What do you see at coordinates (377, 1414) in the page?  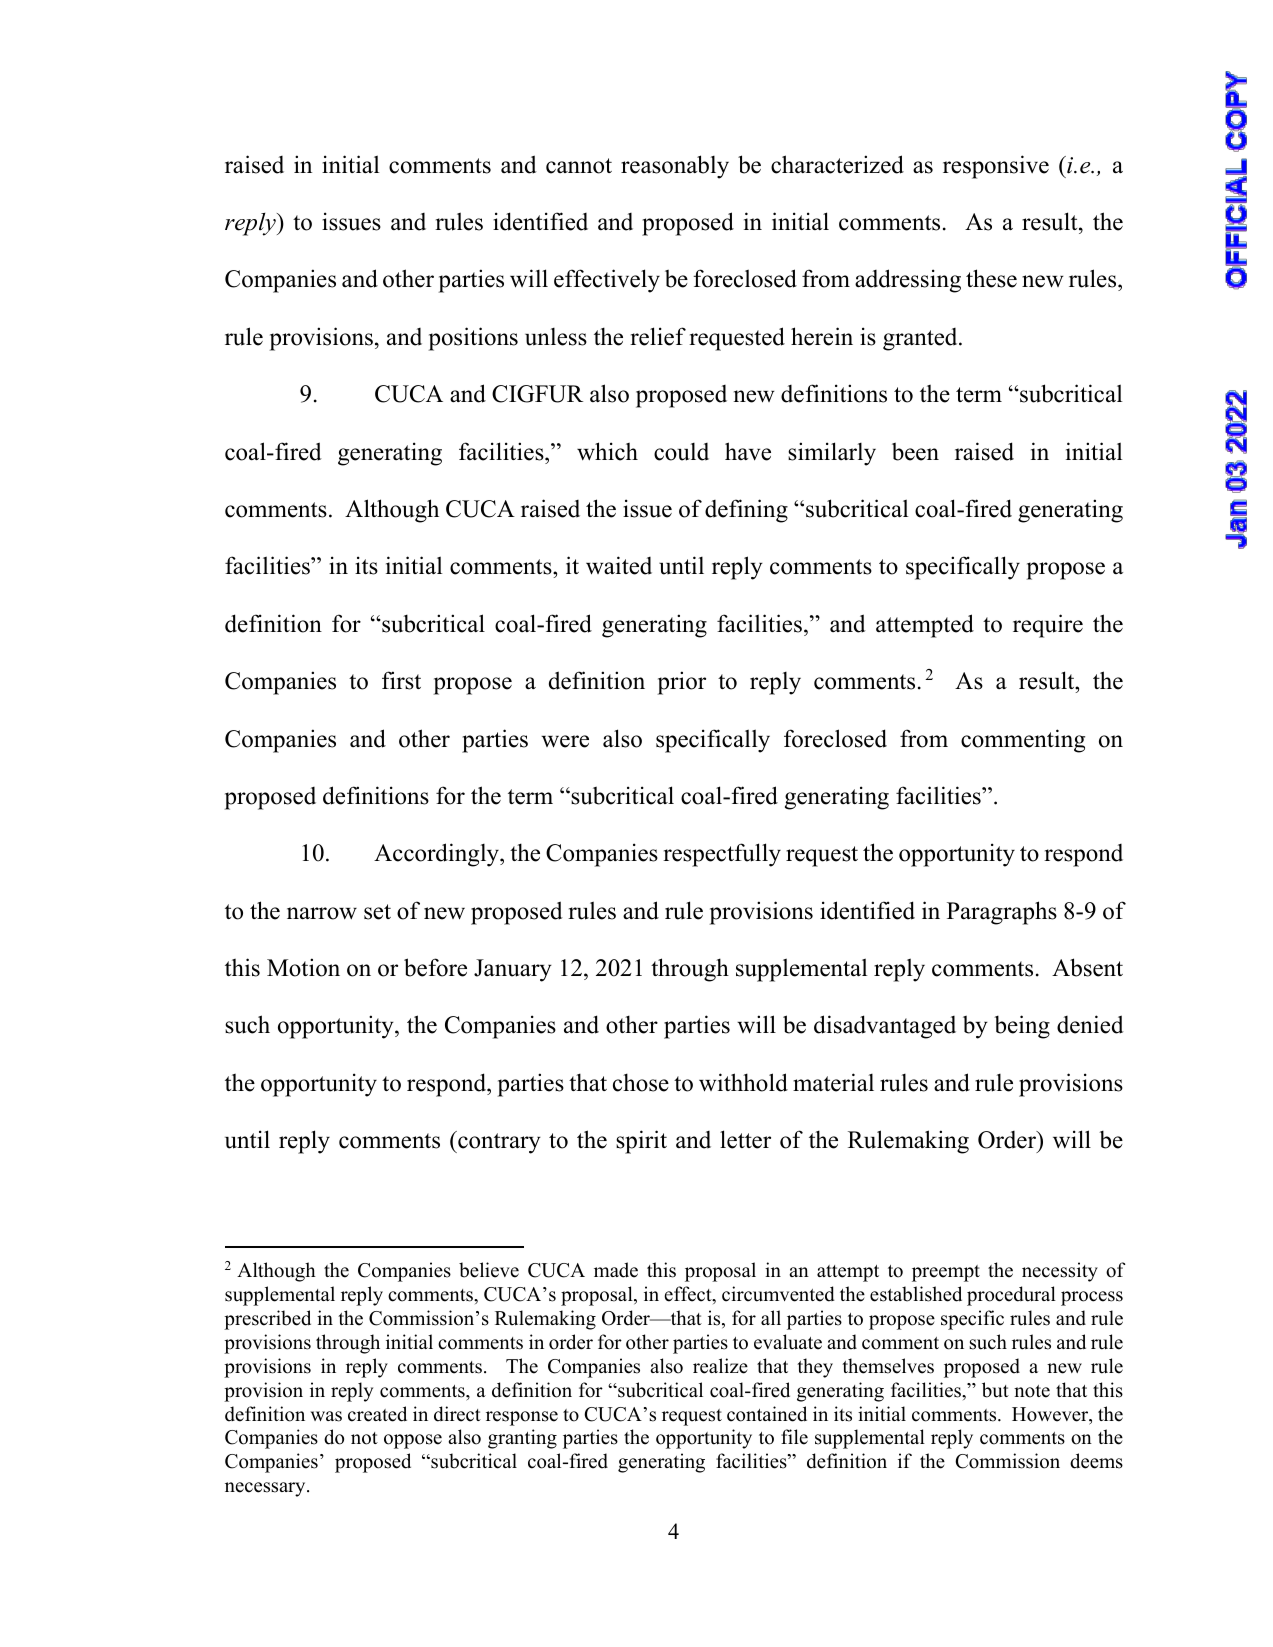 I see `created` at bounding box center [377, 1414].
